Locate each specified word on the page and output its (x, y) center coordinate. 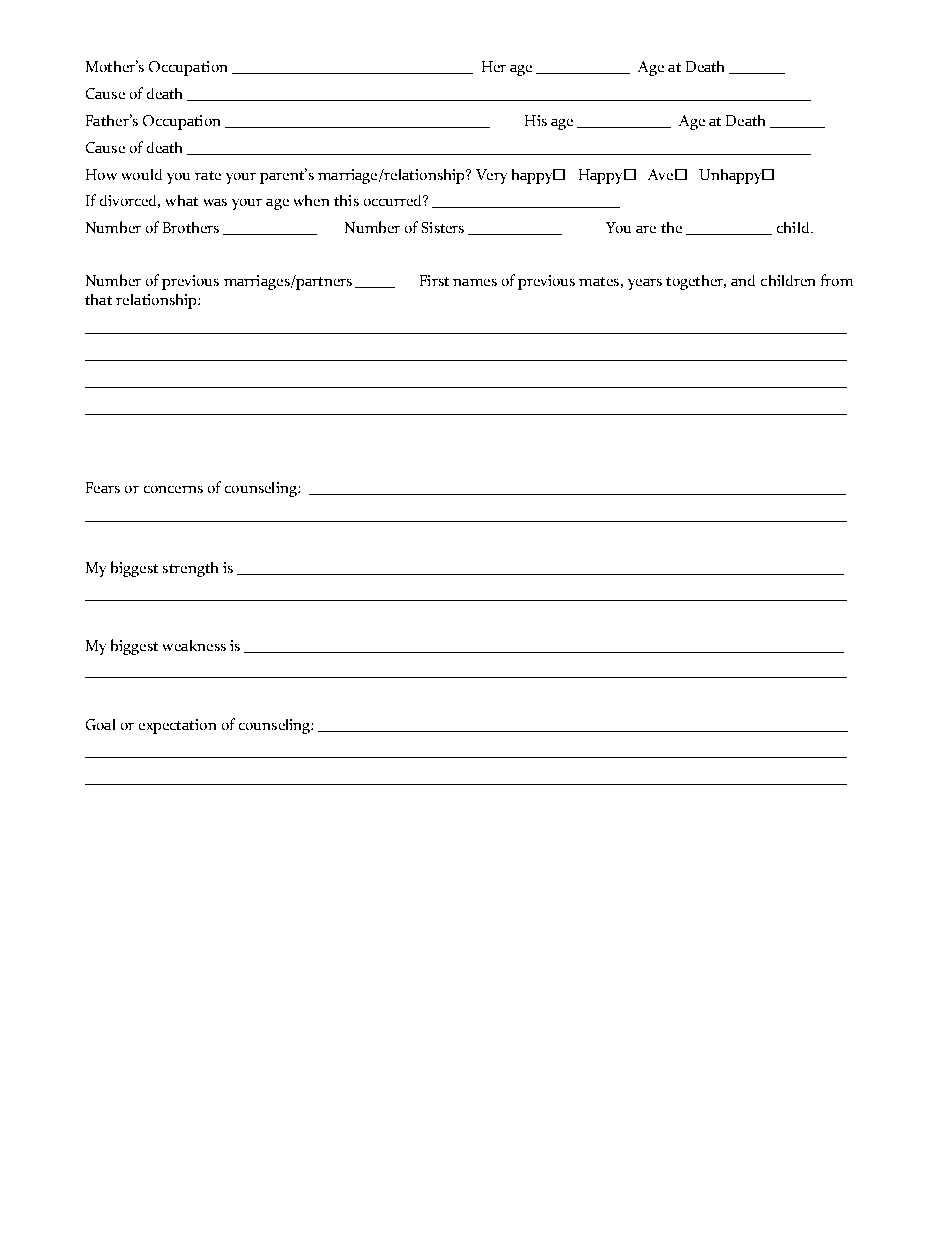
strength (190, 569)
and (743, 280)
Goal (100, 724)
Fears (103, 487)
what (182, 200)
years (645, 284)
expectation (177, 726)
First (434, 280)
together (696, 282)
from (837, 280)
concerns (173, 489)
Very (491, 176)
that (98, 299)
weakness (194, 645)
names (475, 282)
